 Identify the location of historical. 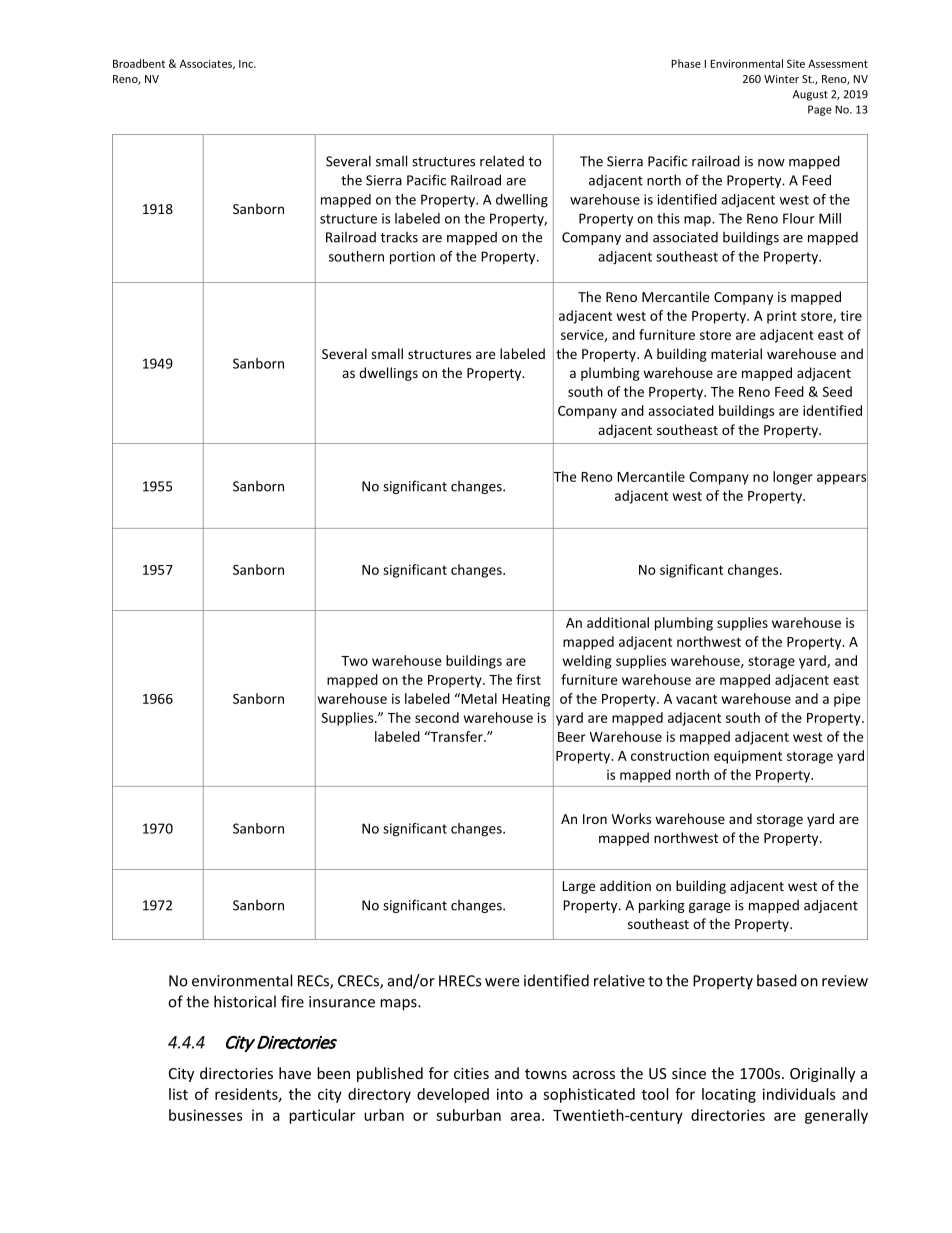
(245, 1001).
